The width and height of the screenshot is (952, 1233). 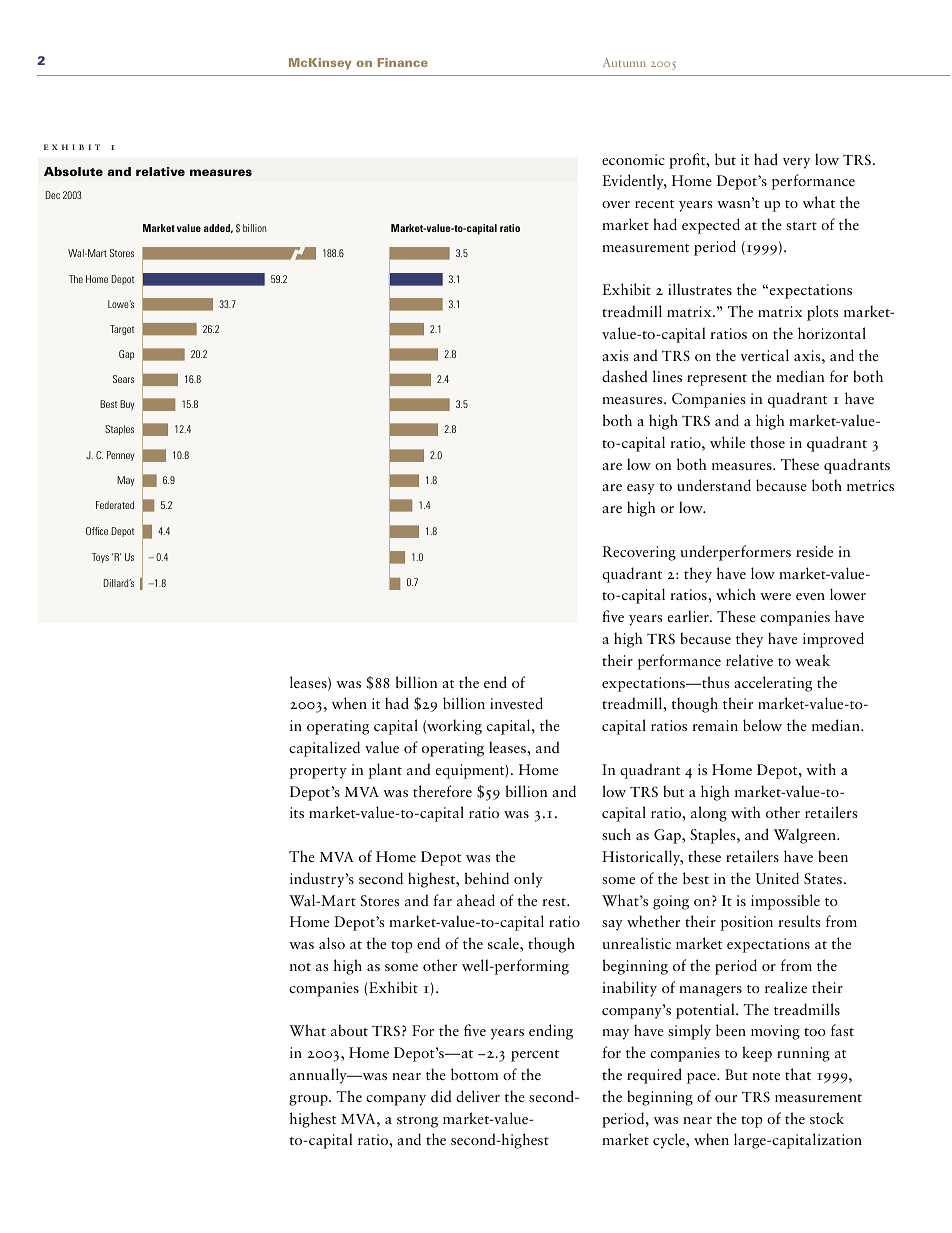 I want to click on strong, so click(x=417, y=1122).
